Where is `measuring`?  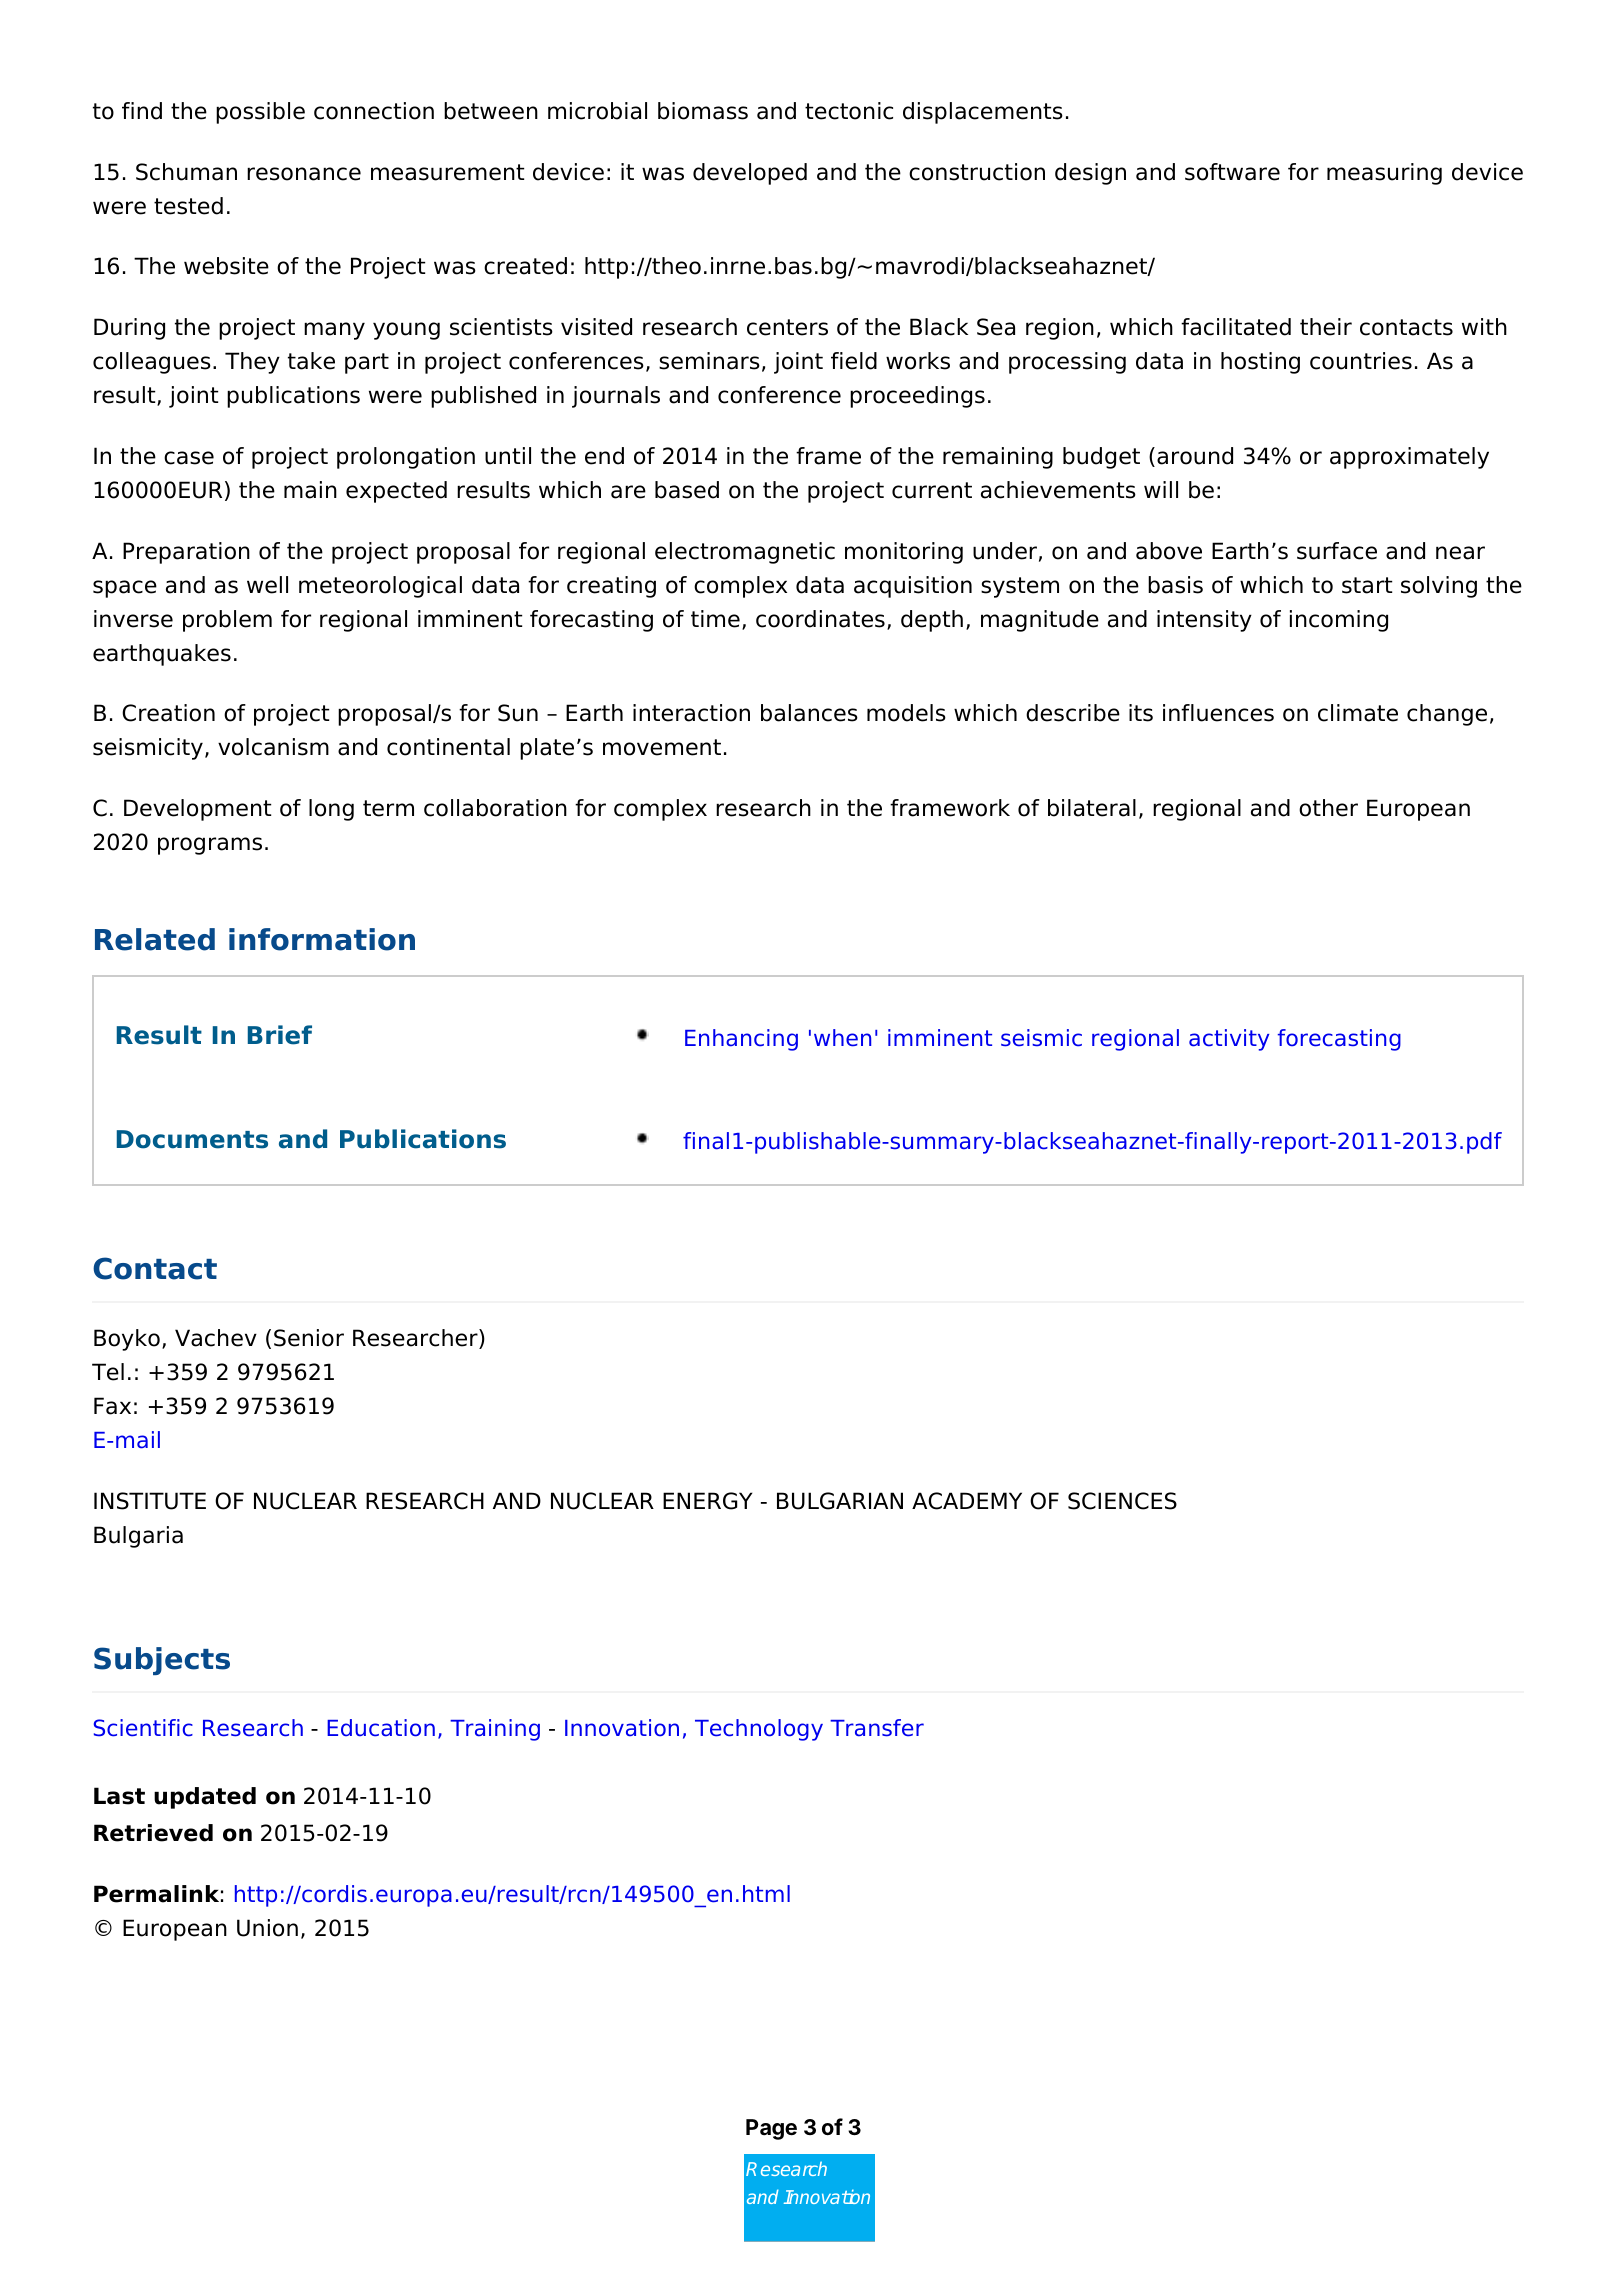
measuring is located at coordinates (1384, 174).
